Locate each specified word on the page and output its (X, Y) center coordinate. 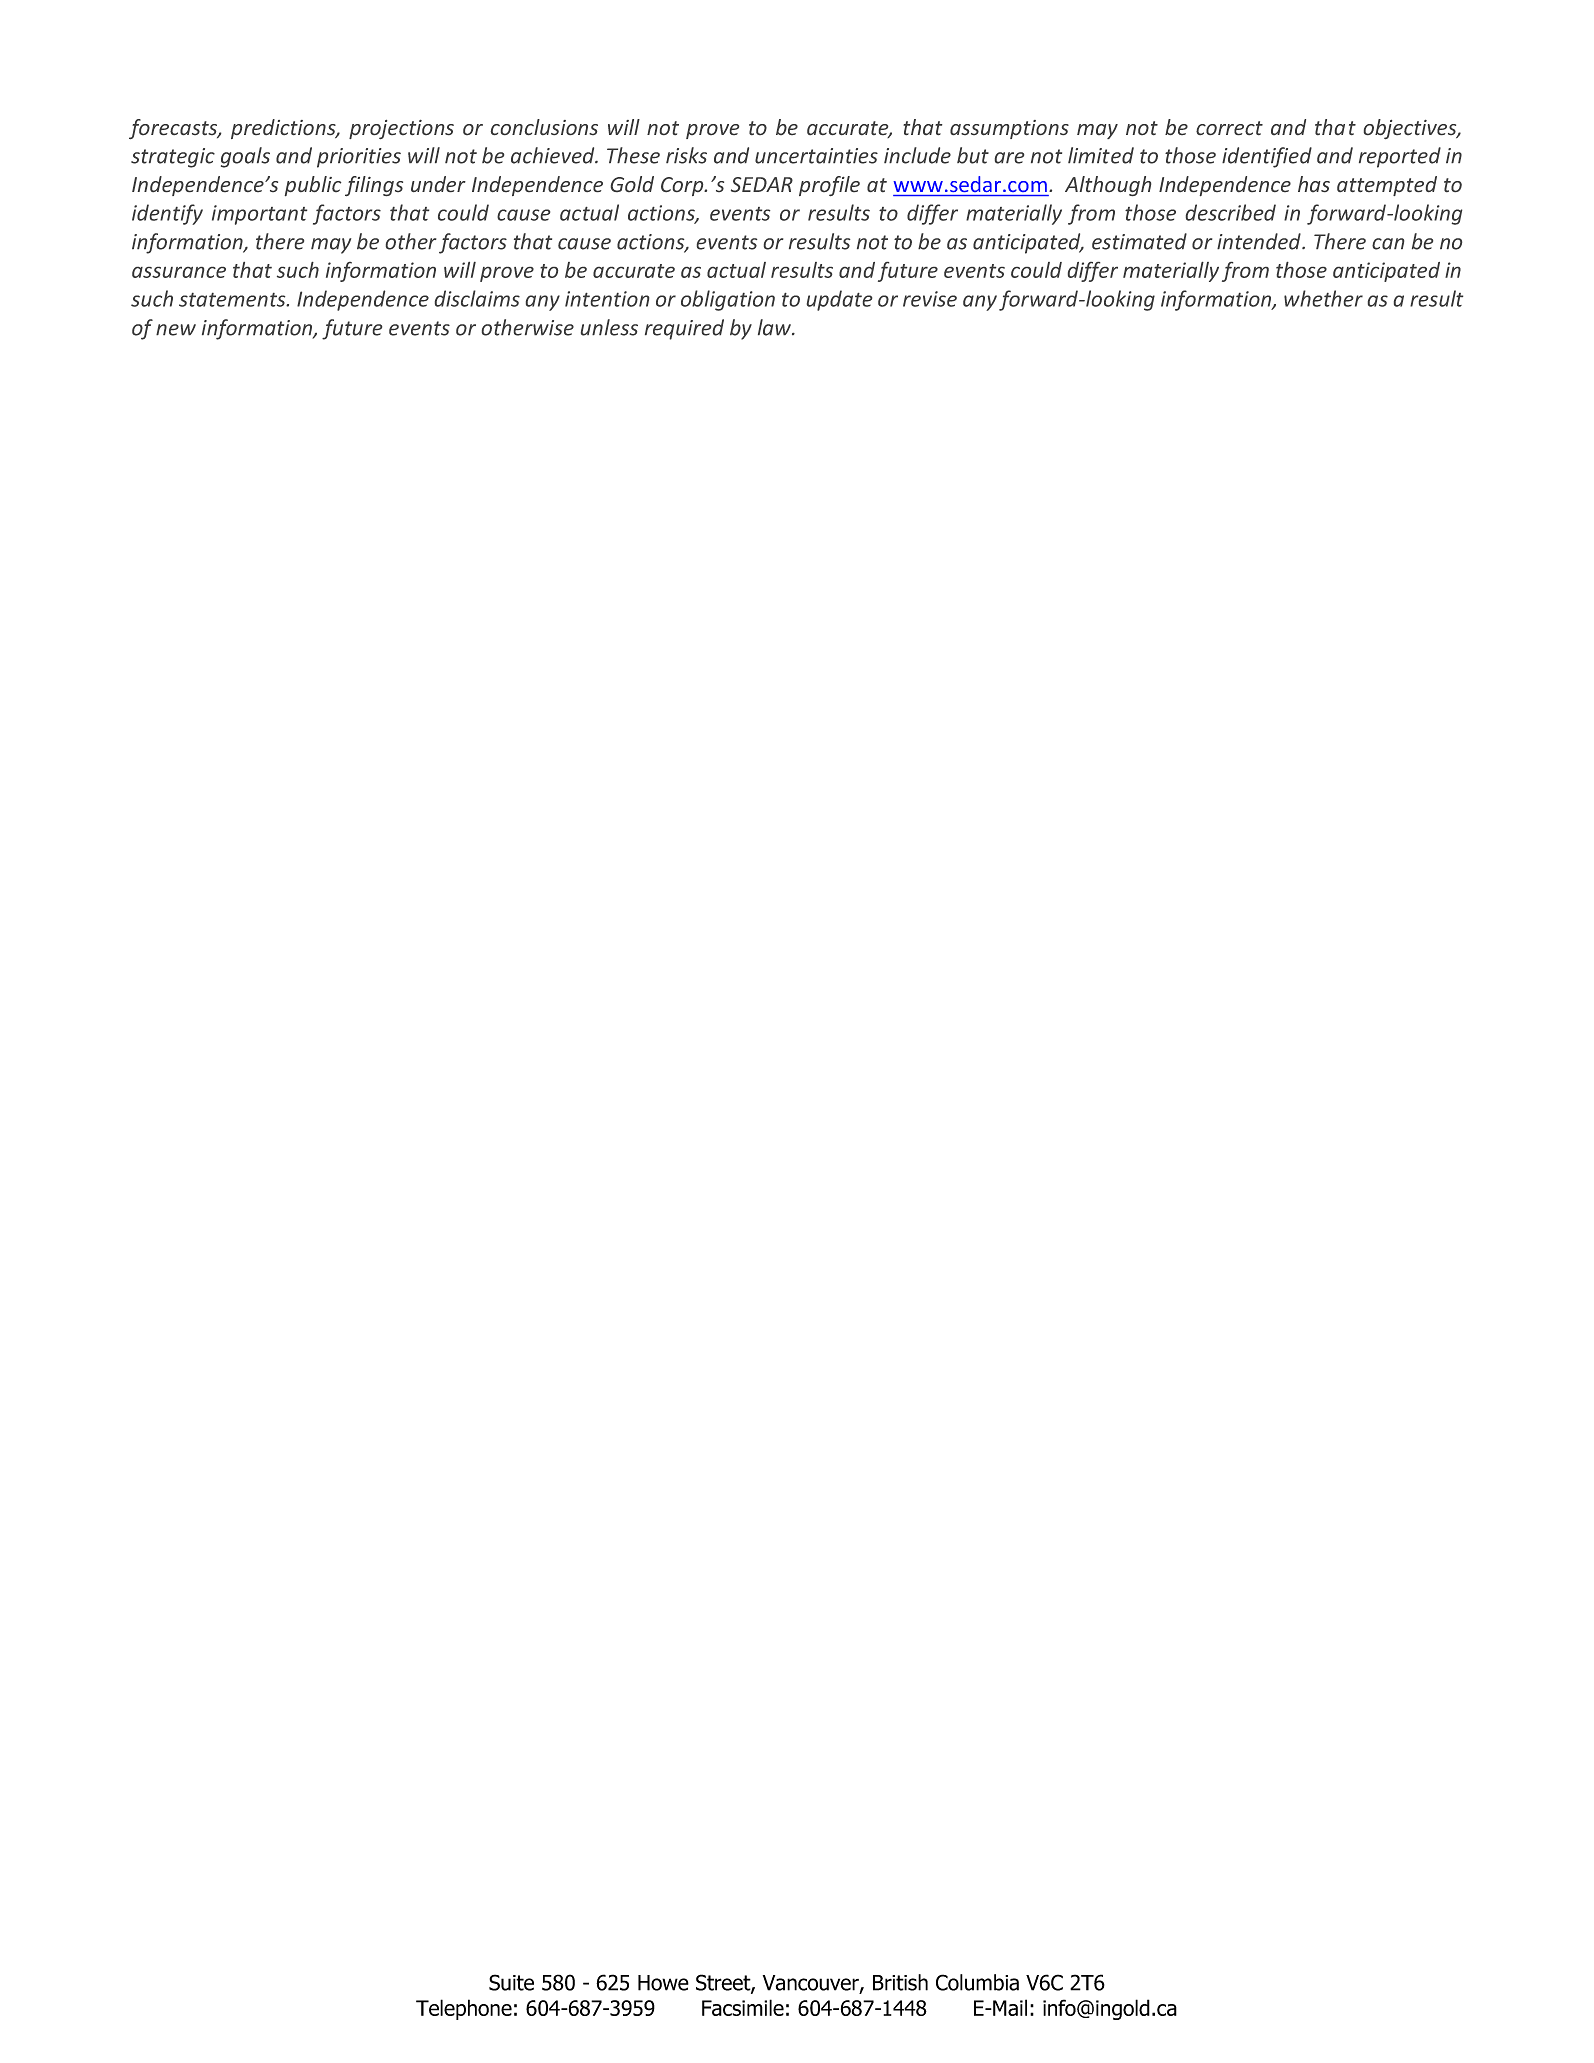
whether (1323, 298)
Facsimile (743, 2007)
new (176, 330)
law (776, 327)
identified (1267, 157)
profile (829, 186)
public (313, 186)
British (900, 1982)
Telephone (464, 2009)
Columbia (977, 1982)
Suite (511, 1982)
